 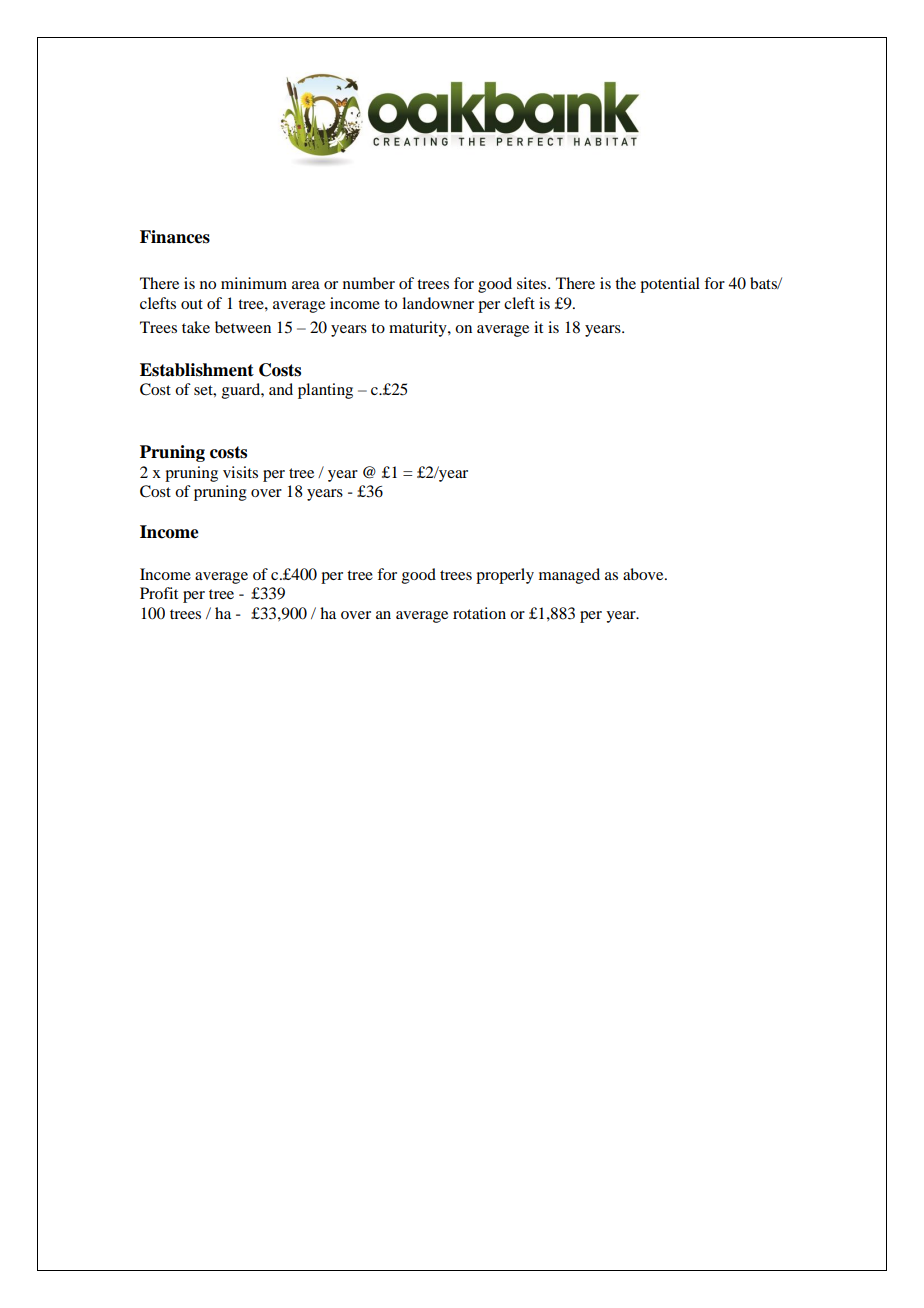 I want to click on Finances, so click(x=175, y=237).
